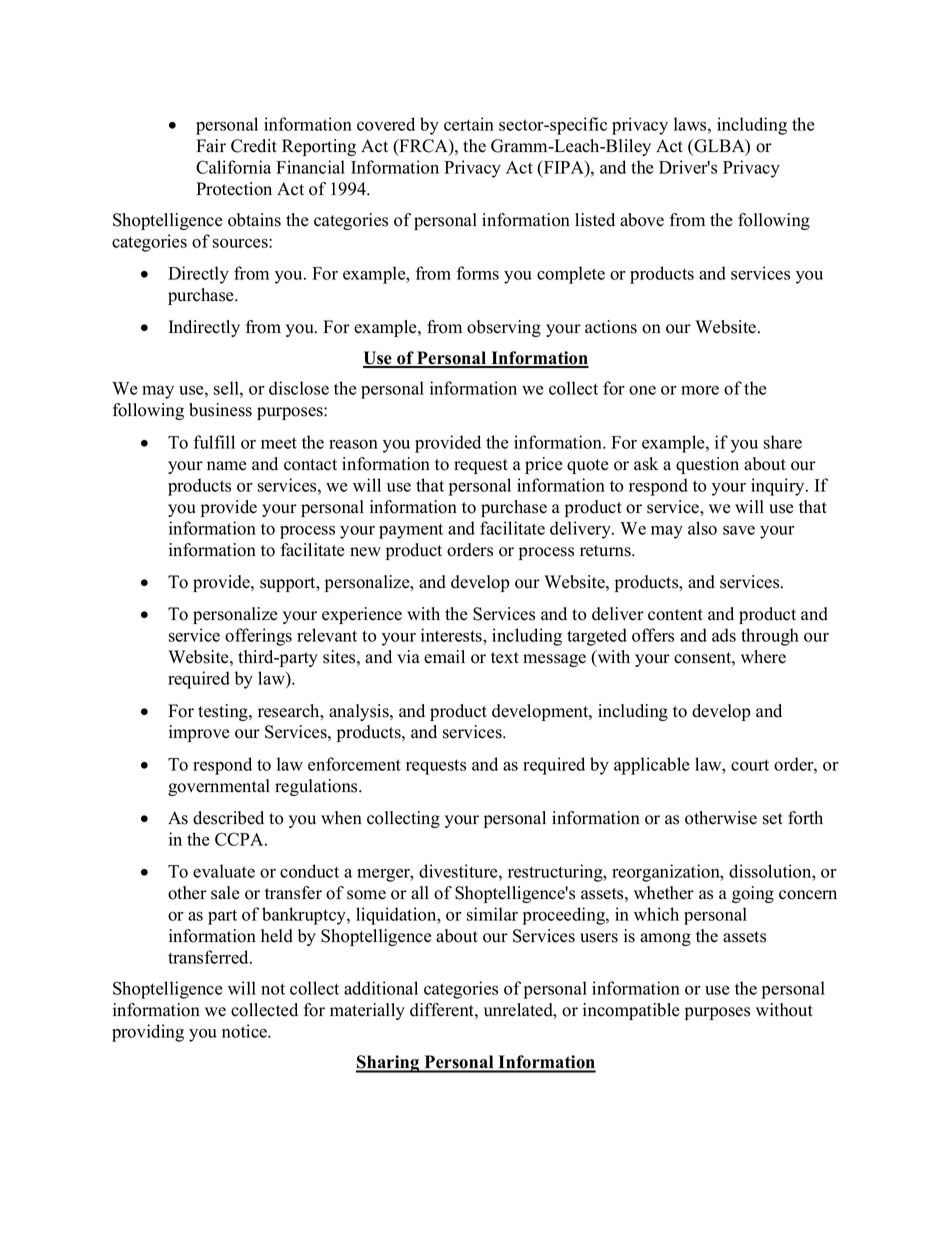  Describe the element at coordinates (148, 1033) in the screenshot. I see `providing` at that location.
